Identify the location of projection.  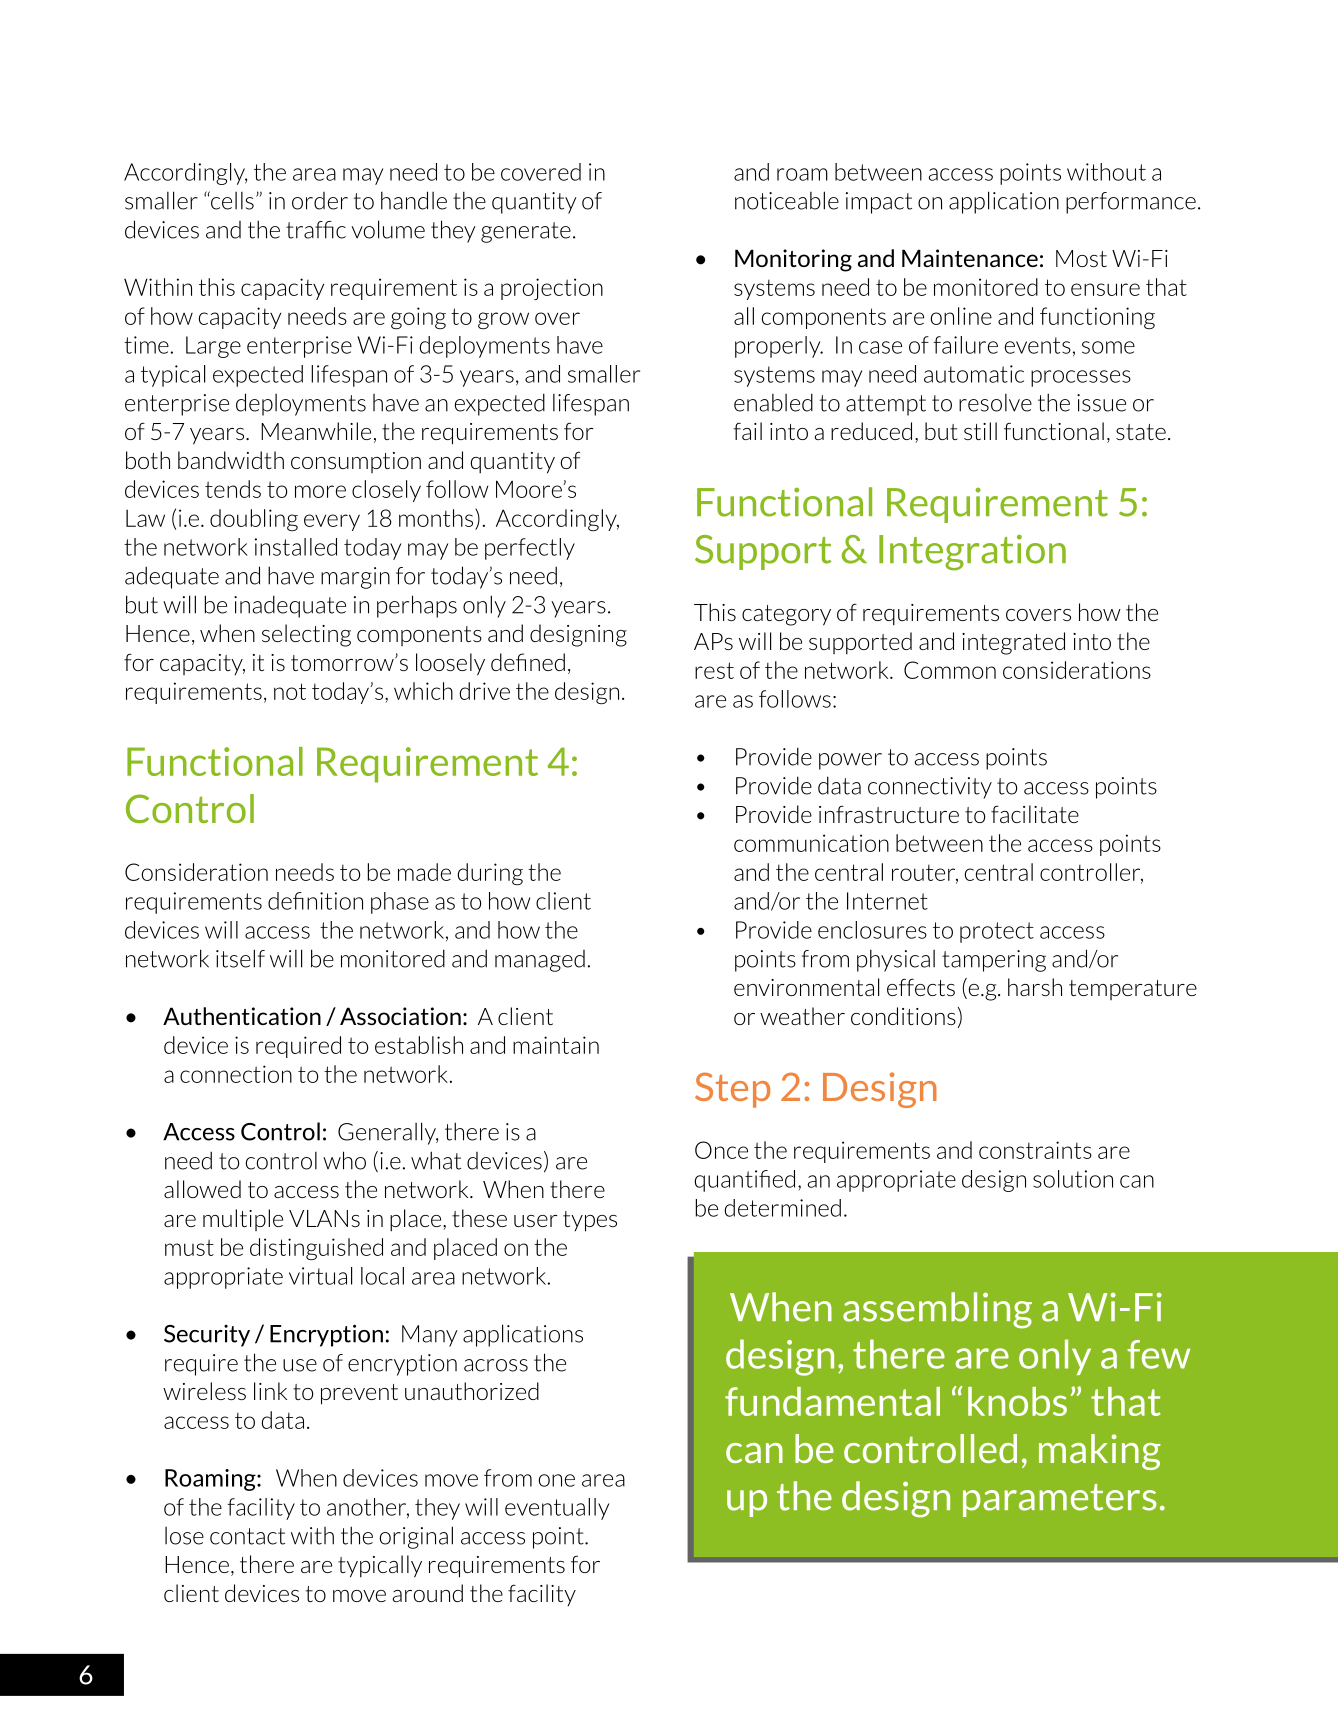
(552, 289).
